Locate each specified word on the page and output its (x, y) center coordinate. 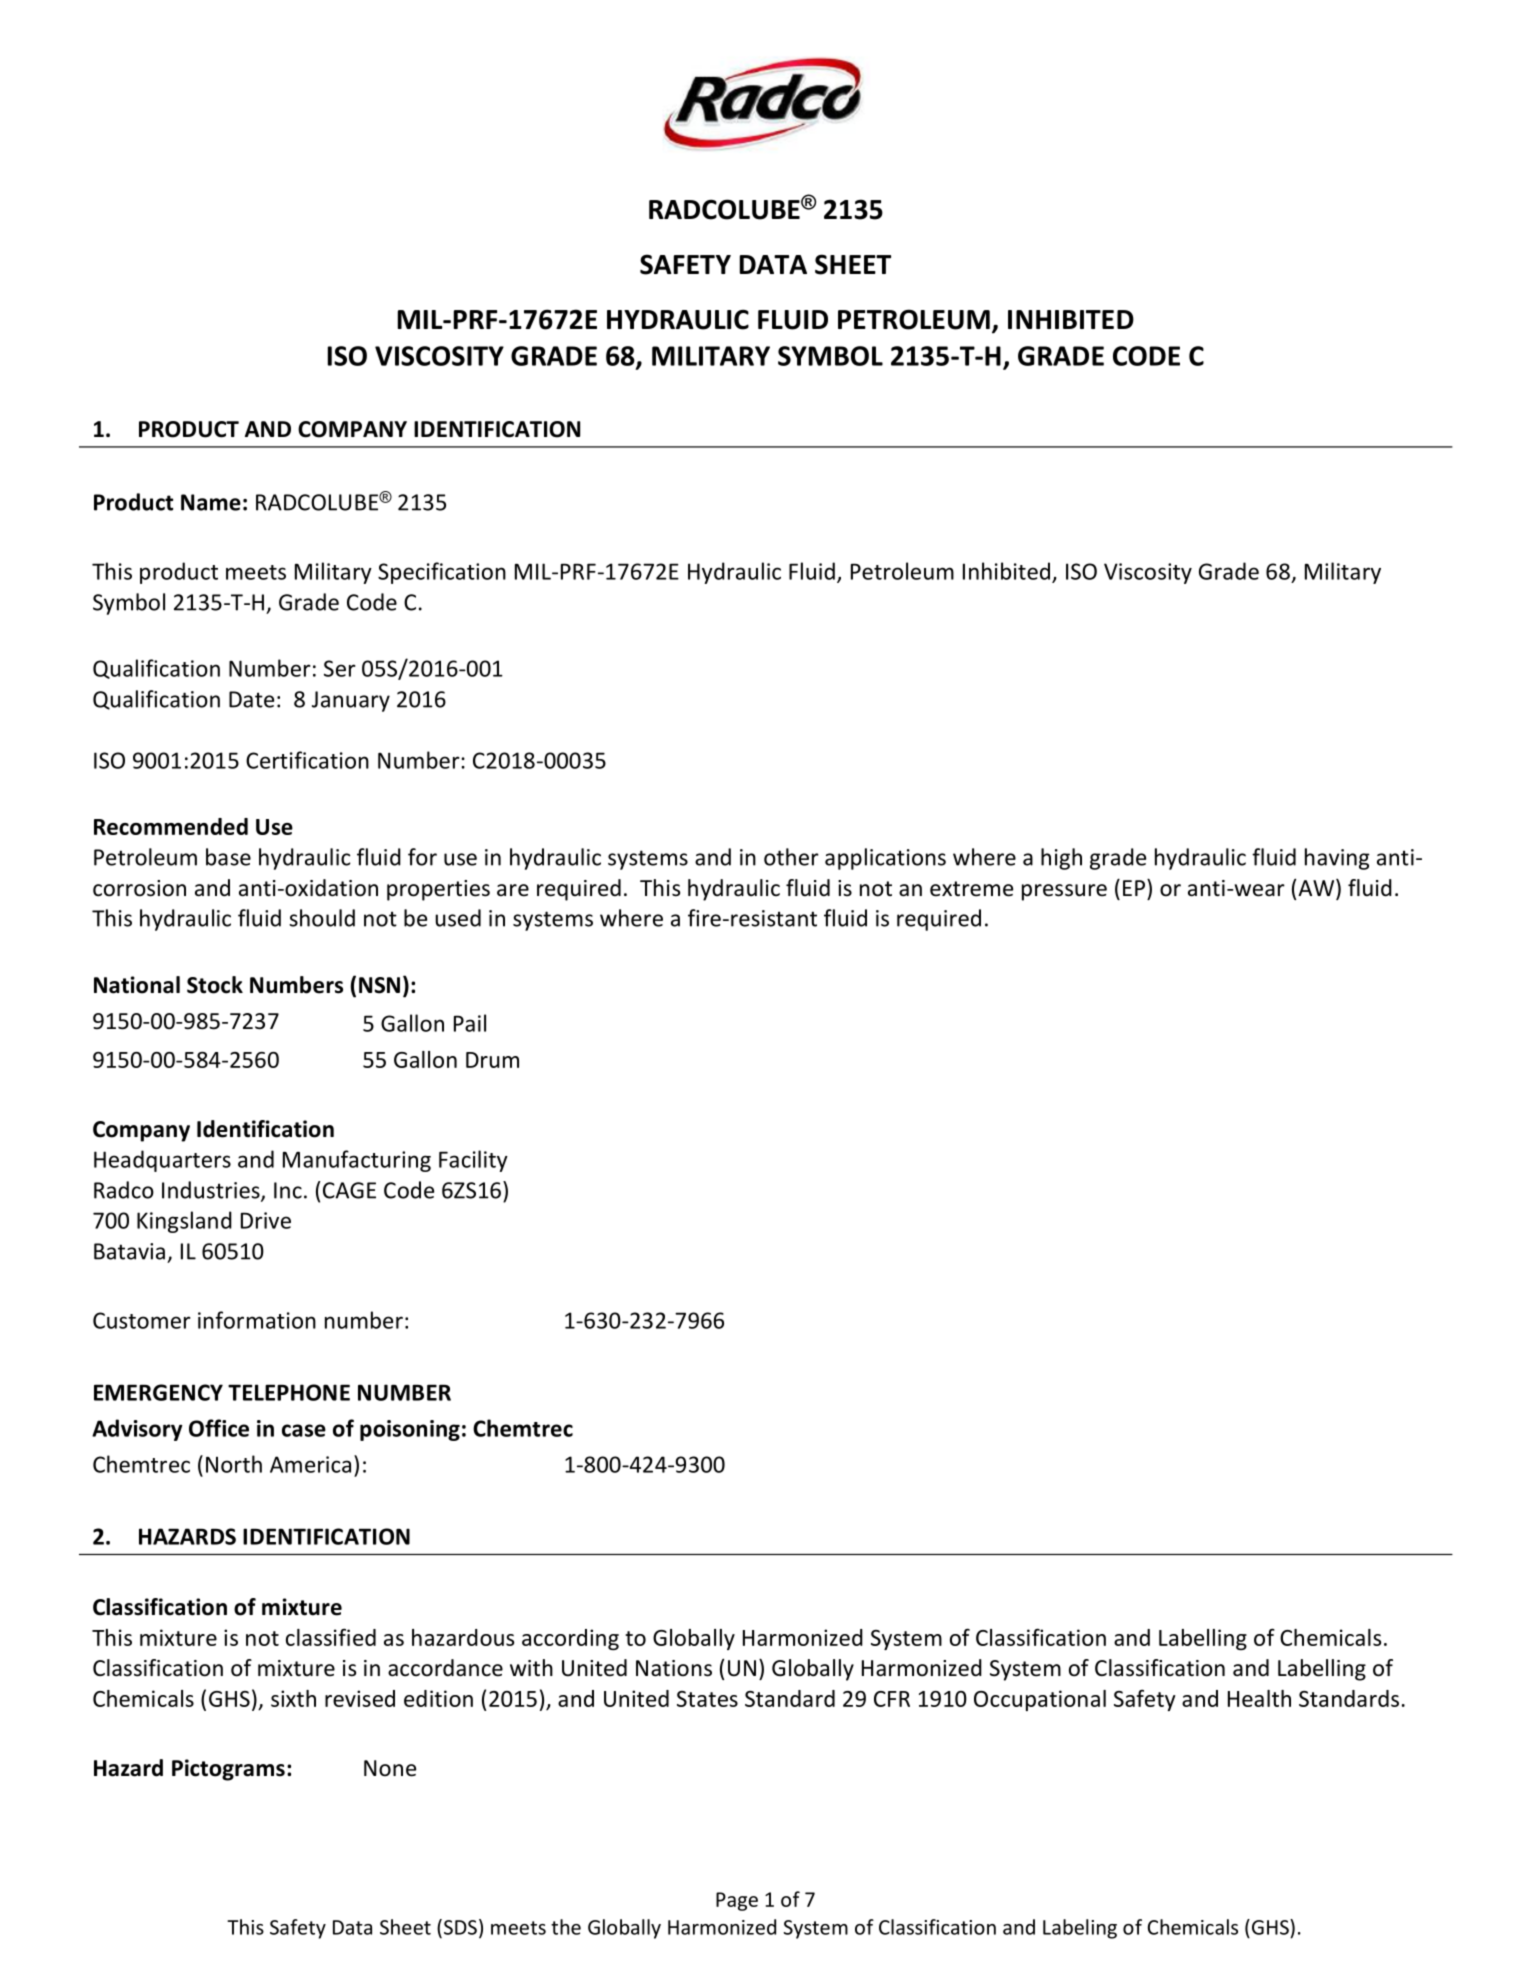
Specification (442, 573)
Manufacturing (357, 1161)
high (1061, 859)
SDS (459, 1927)
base (228, 857)
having (1337, 859)
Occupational (1040, 1700)
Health (1259, 1698)
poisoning (410, 1430)
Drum (492, 1060)
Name (211, 502)
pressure (1064, 892)
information (257, 1320)
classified (331, 1637)
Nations (674, 1668)
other (791, 857)
